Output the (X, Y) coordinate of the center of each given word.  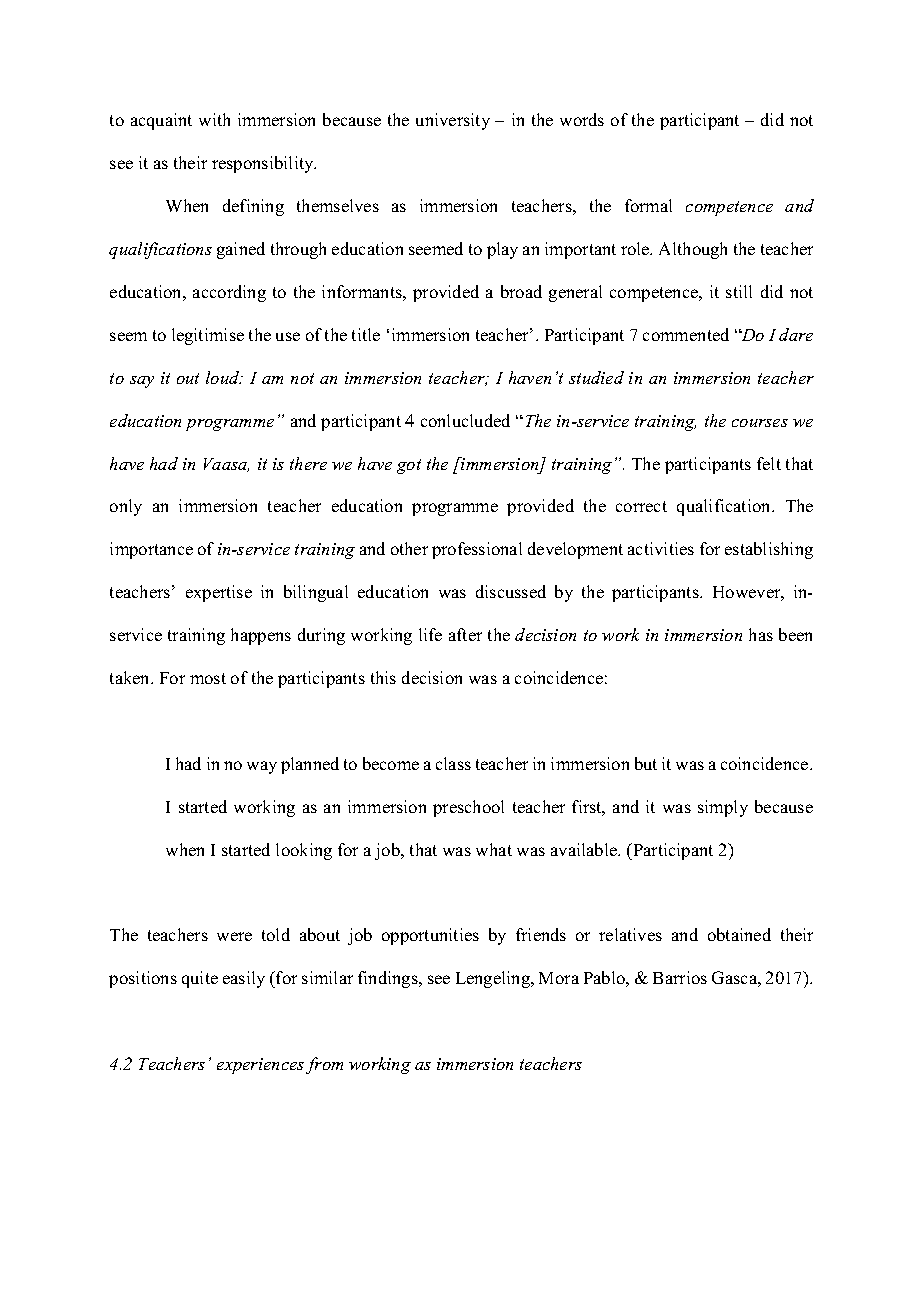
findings (389, 979)
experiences (260, 1066)
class (453, 763)
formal (648, 205)
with (214, 119)
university (453, 121)
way (262, 767)
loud (224, 377)
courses (760, 423)
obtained (739, 934)
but (646, 763)
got (409, 466)
